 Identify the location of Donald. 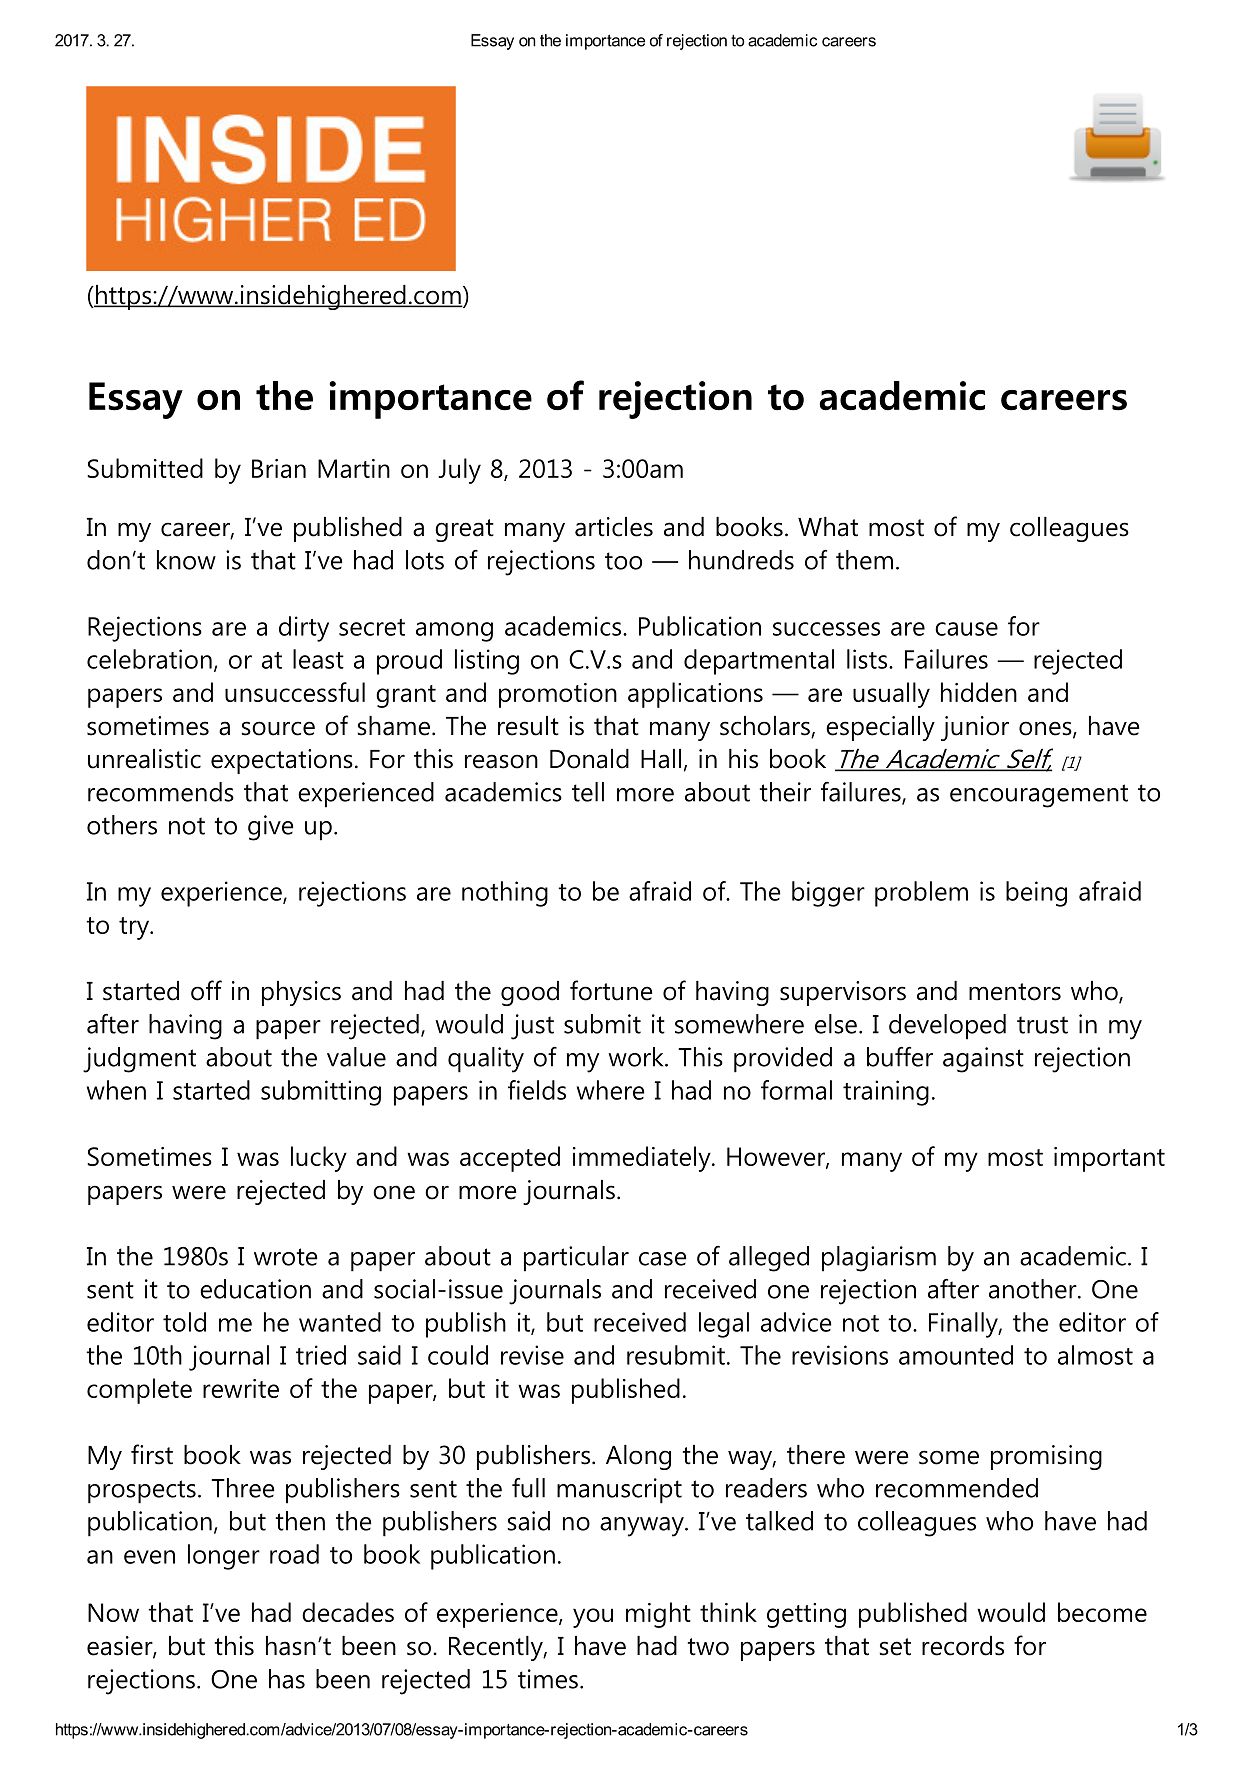
(589, 759).
